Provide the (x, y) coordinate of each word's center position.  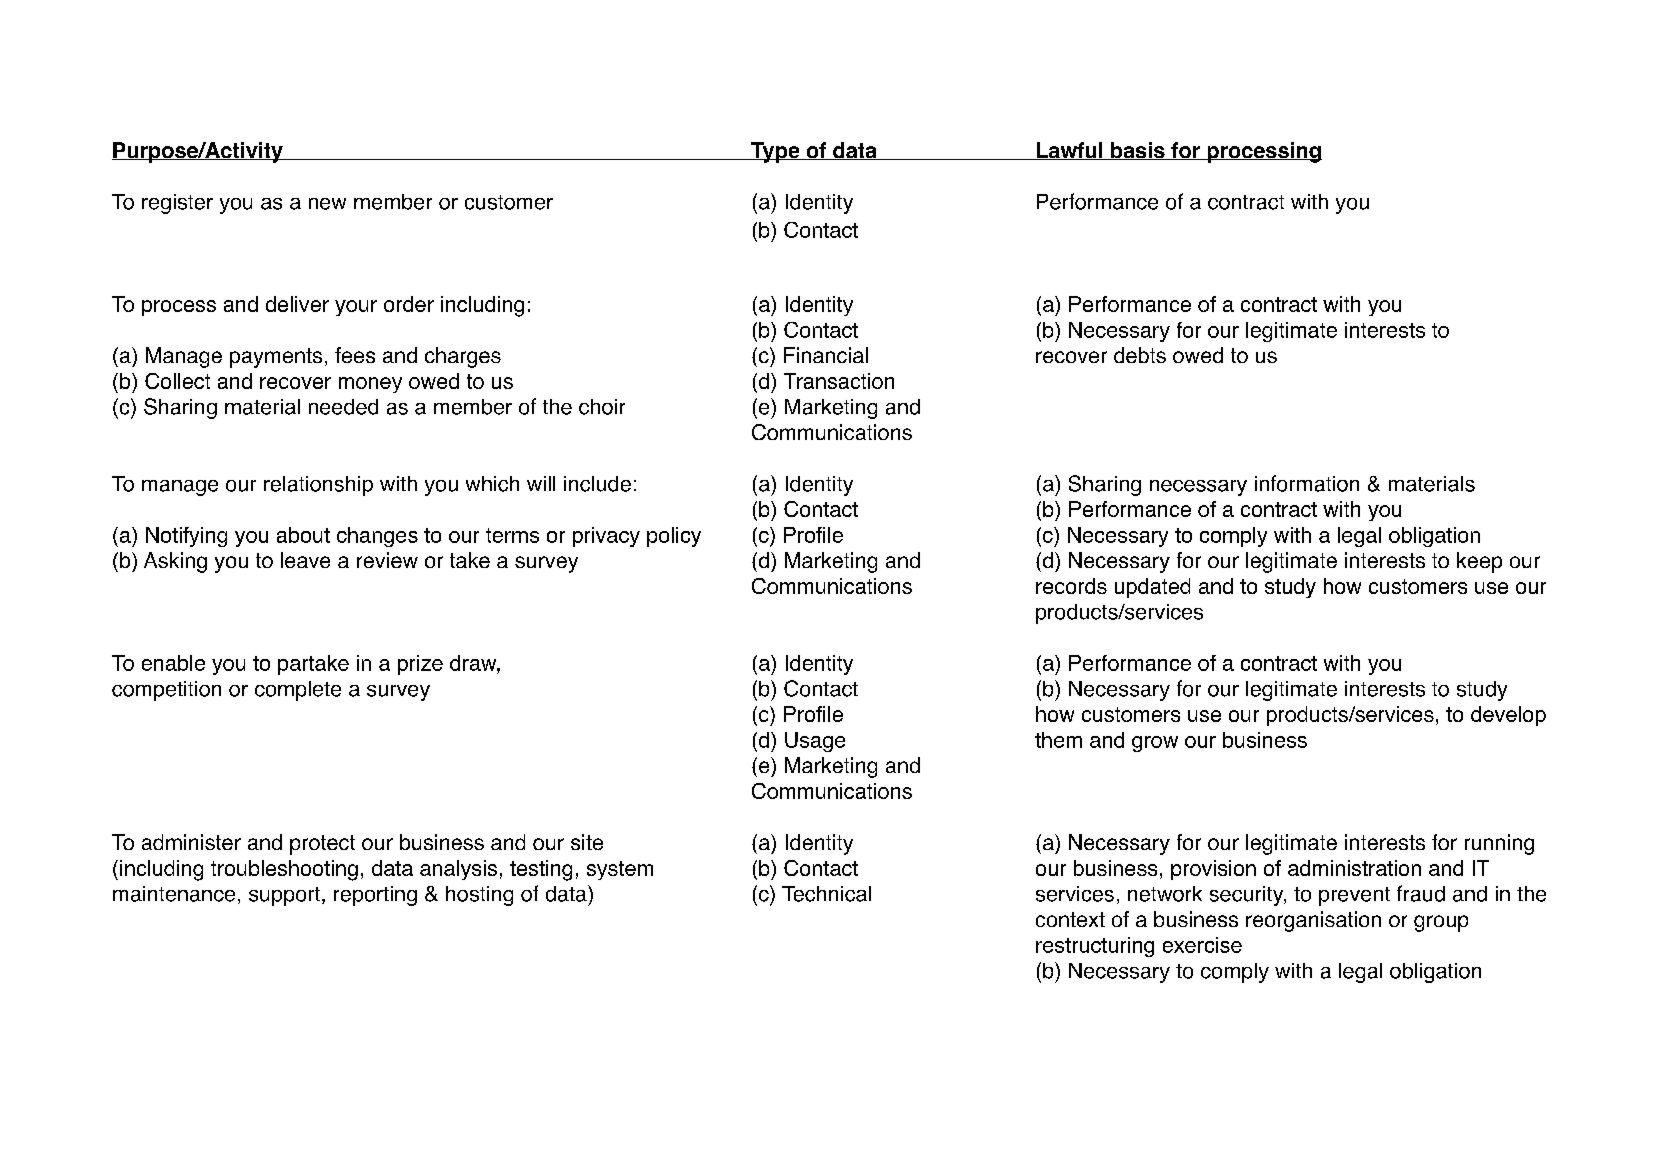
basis (1138, 151)
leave (305, 560)
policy (674, 537)
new (327, 204)
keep (1479, 562)
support (284, 896)
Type (775, 152)
